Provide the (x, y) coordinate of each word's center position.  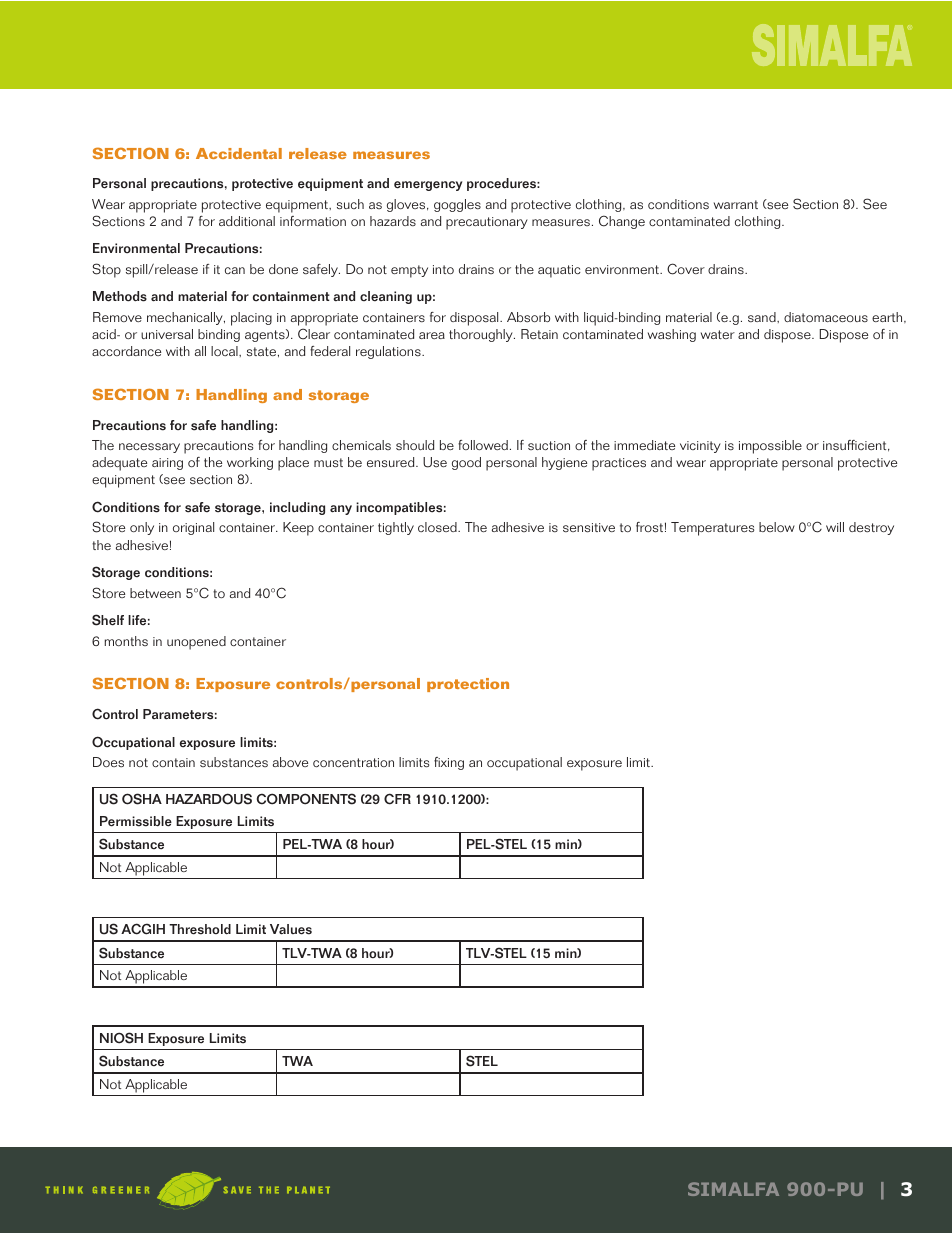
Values (291, 929)
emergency (428, 186)
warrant (736, 204)
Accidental (239, 153)
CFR (397, 799)
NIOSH (121, 1038)
